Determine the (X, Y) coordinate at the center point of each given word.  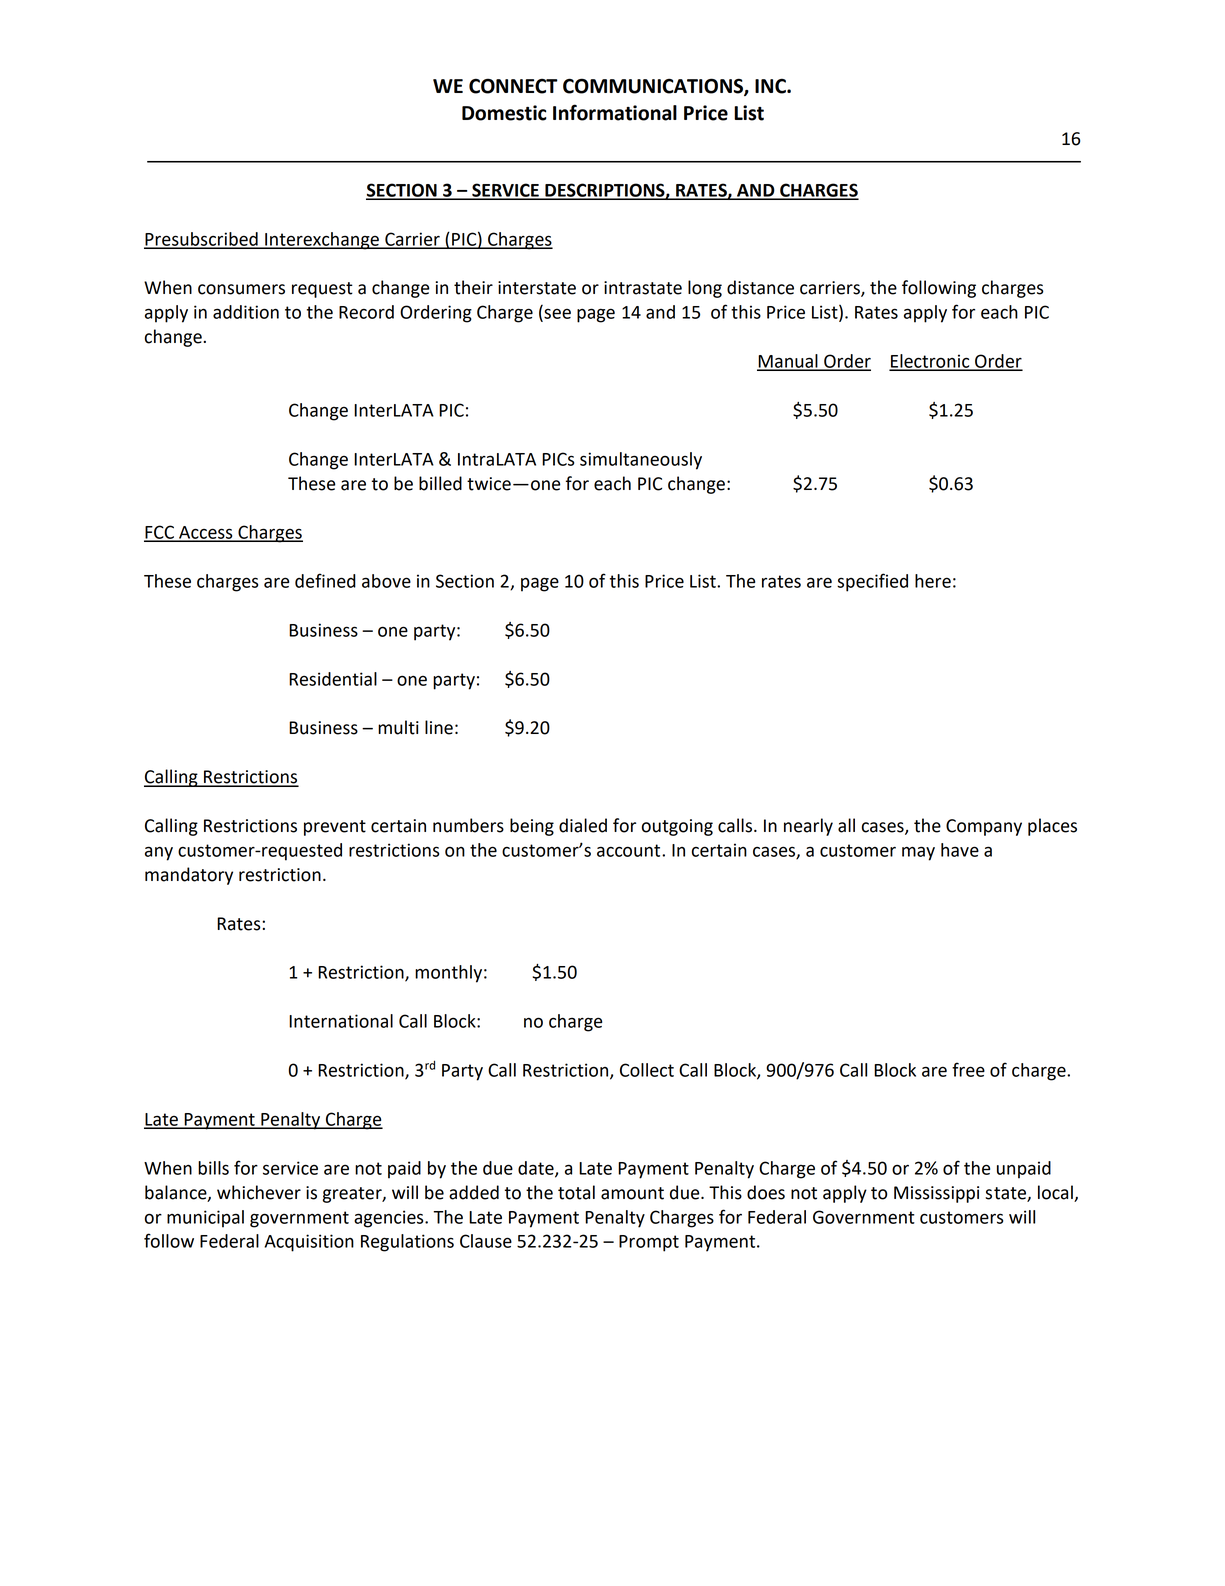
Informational (615, 112)
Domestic (504, 113)
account (630, 850)
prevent (335, 828)
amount (632, 1193)
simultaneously (641, 461)
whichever (259, 1192)
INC (771, 86)
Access (206, 533)
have (960, 850)
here (933, 581)
